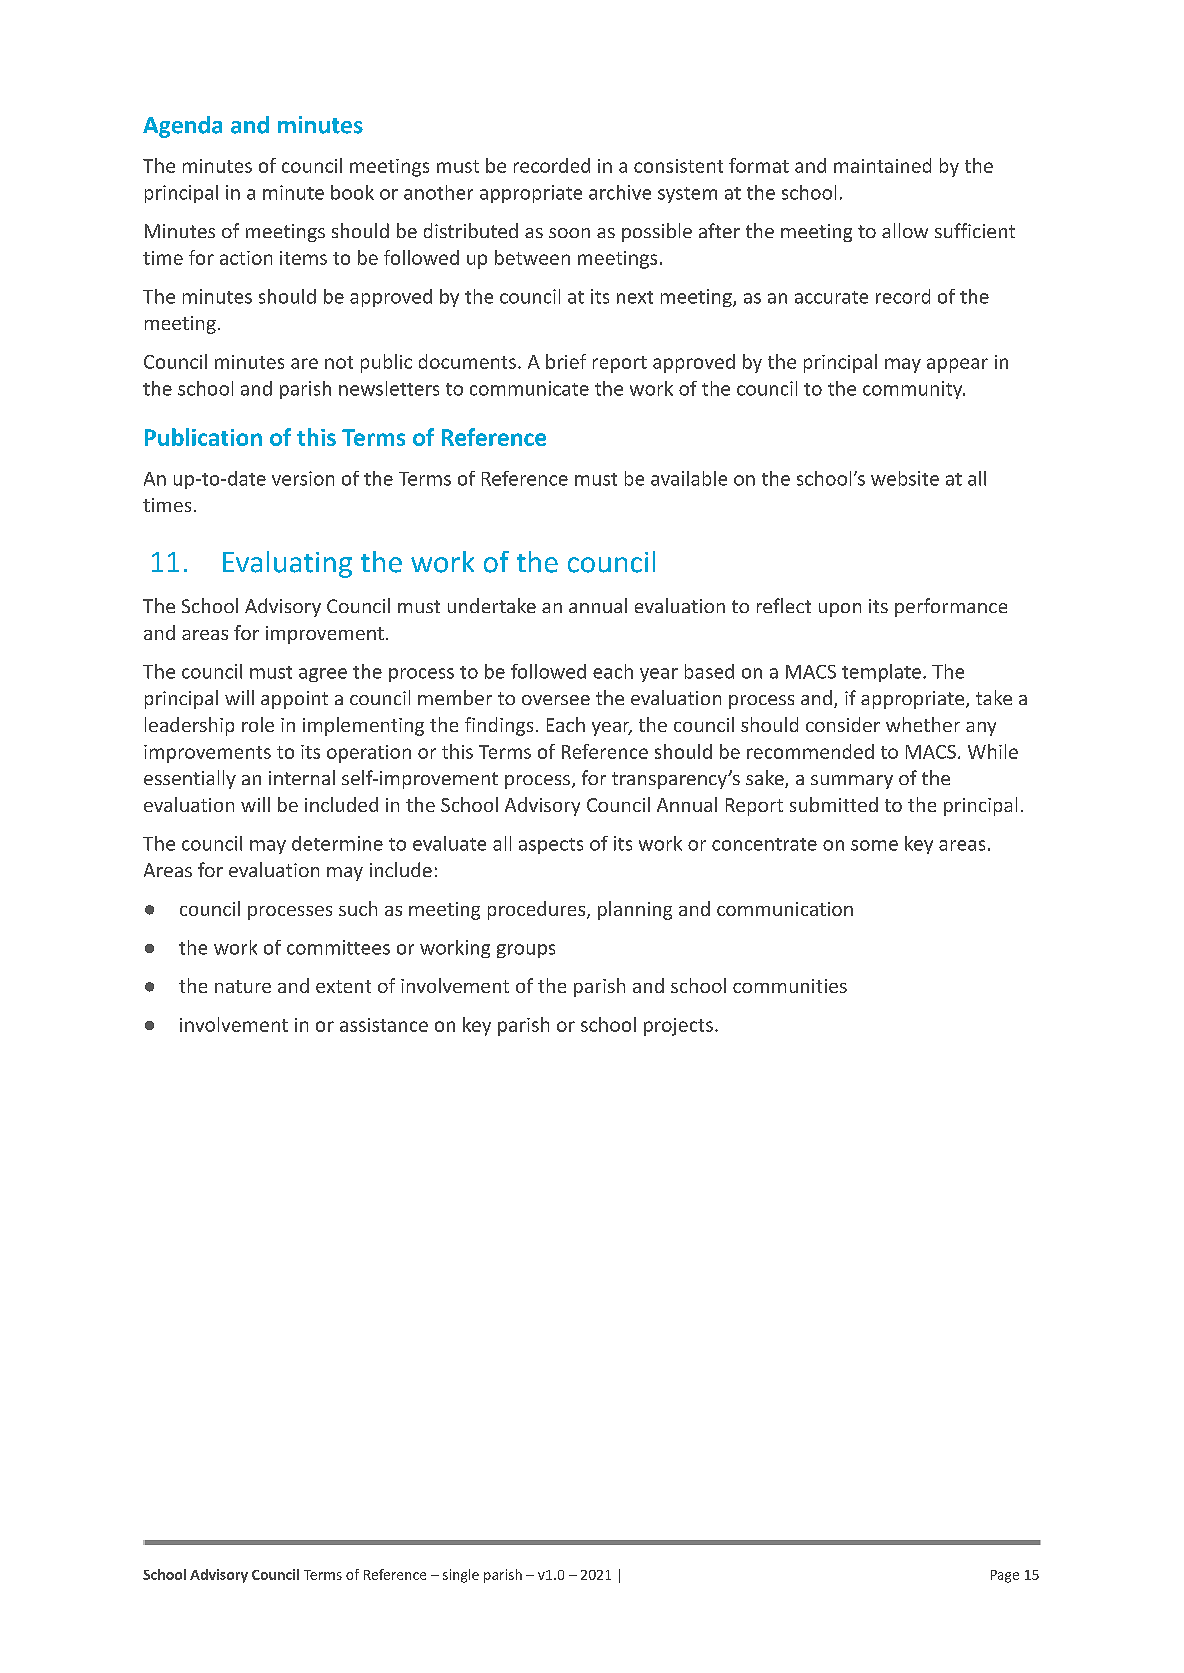  Describe the element at coordinates (384, 1025) in the screenshot. I see `assistance` at that location.
